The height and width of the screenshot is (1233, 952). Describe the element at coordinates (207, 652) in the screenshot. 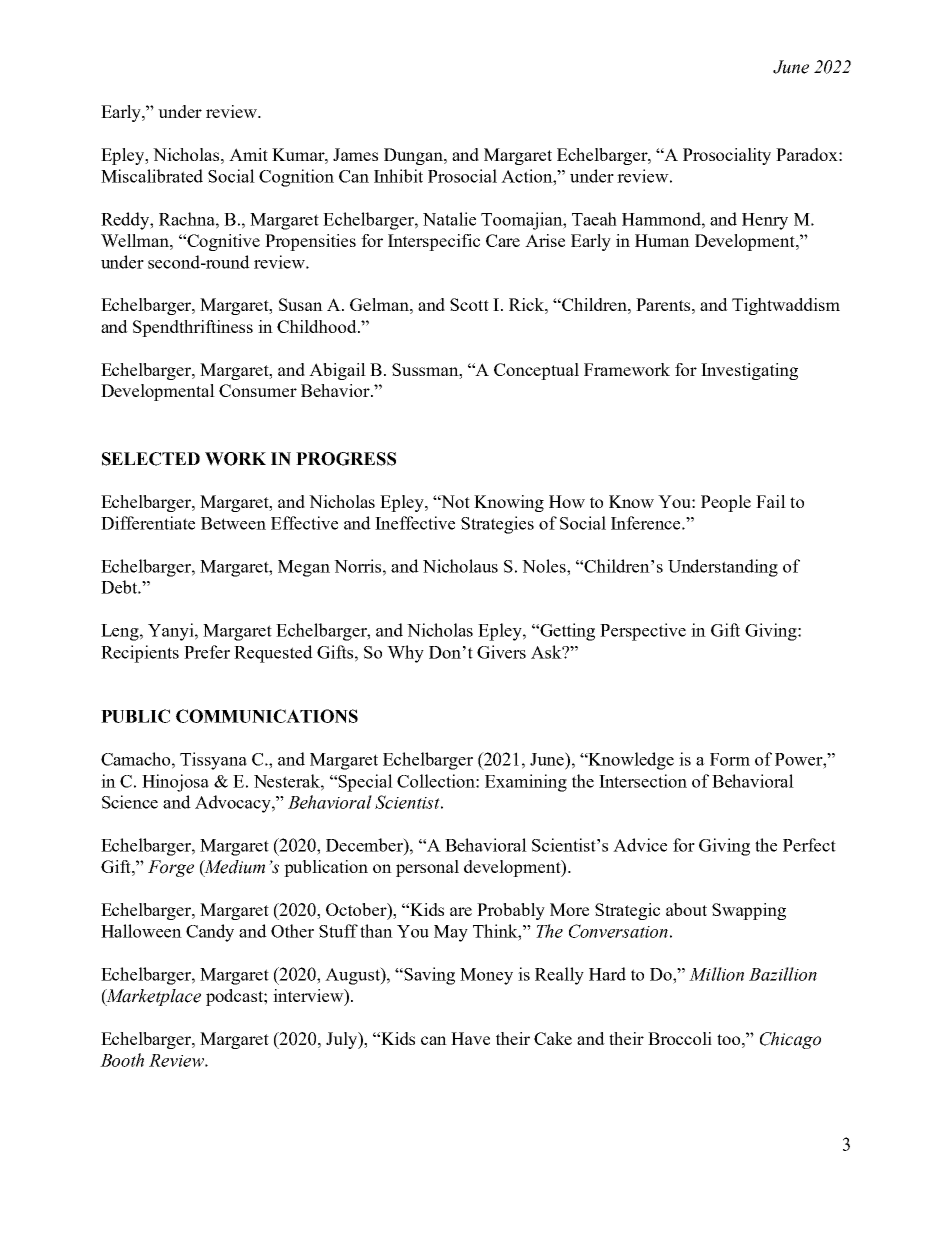

I see `Prefer` at that location.
